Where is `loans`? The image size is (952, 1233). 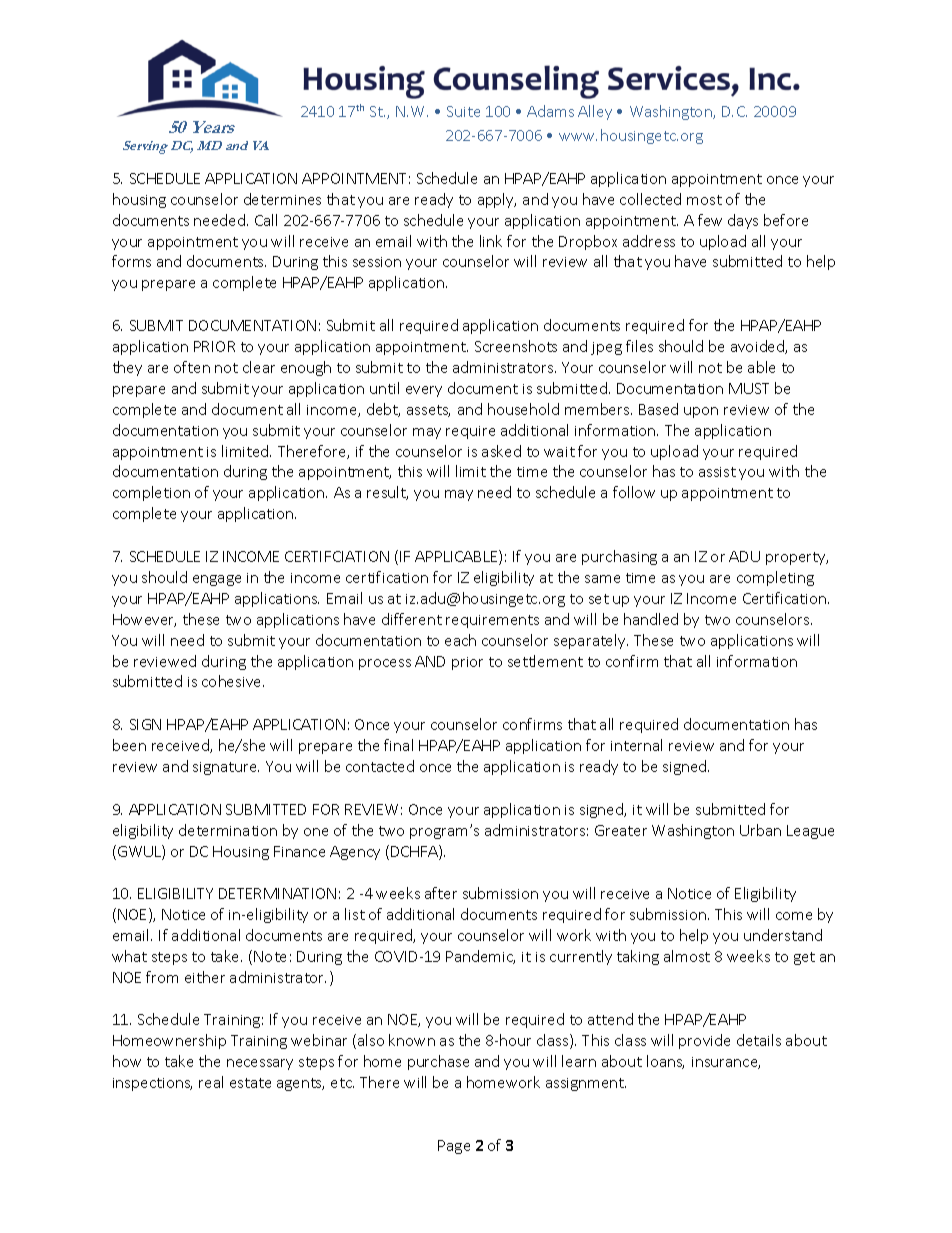 loans is located at coordinates (665, 1062).
